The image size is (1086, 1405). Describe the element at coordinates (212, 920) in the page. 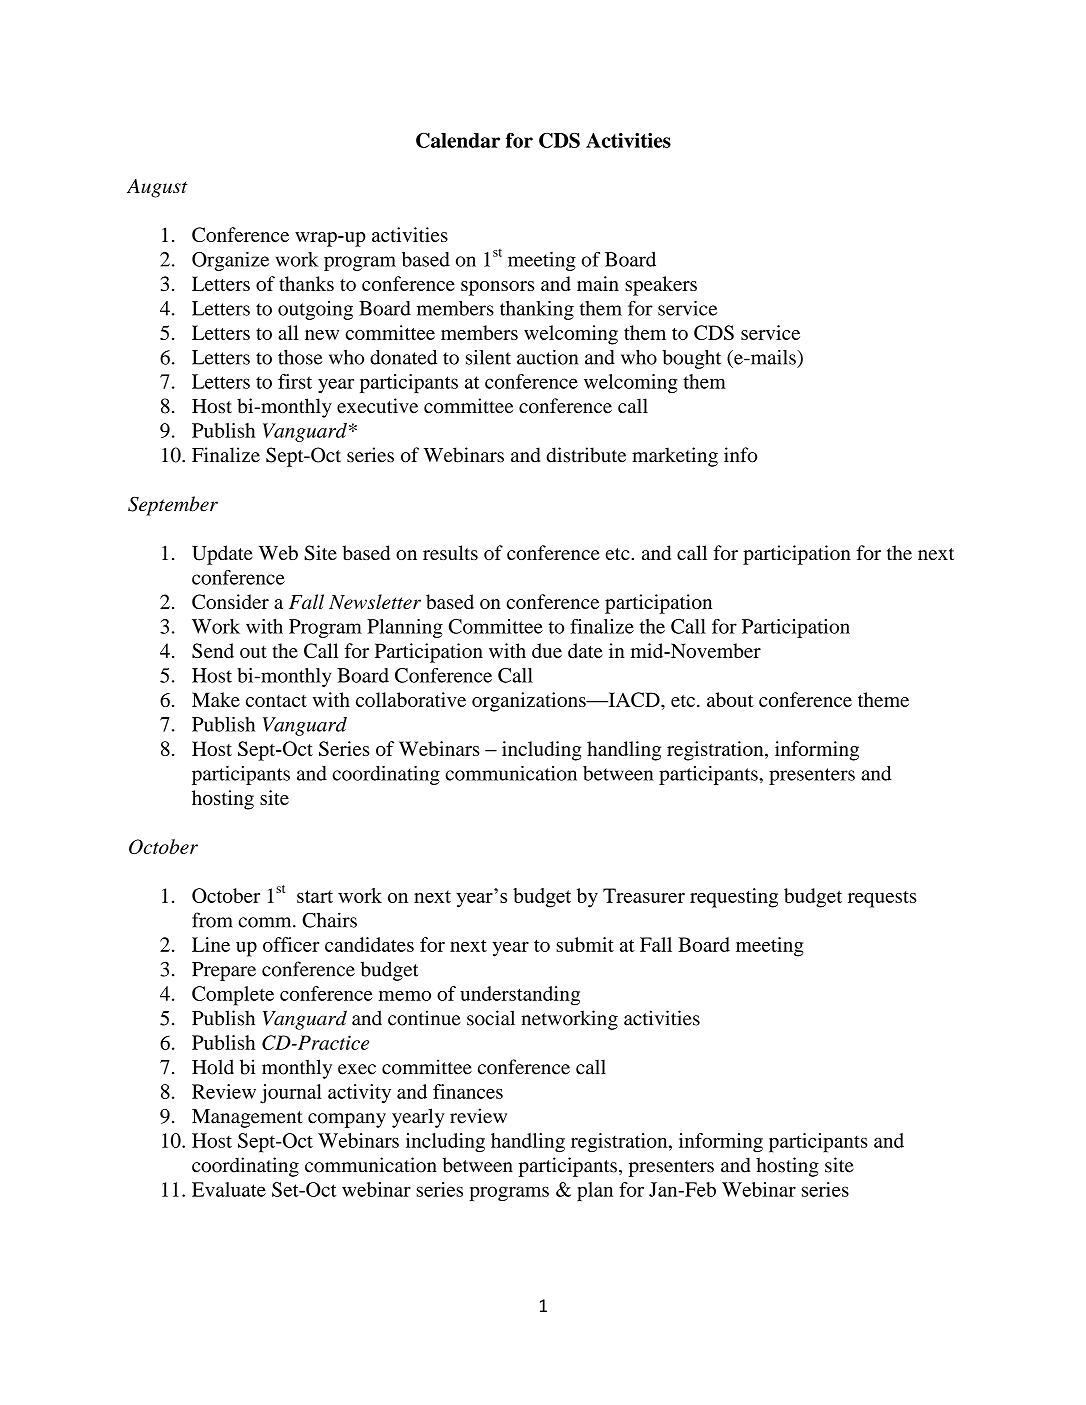

I see `from` at that location.
